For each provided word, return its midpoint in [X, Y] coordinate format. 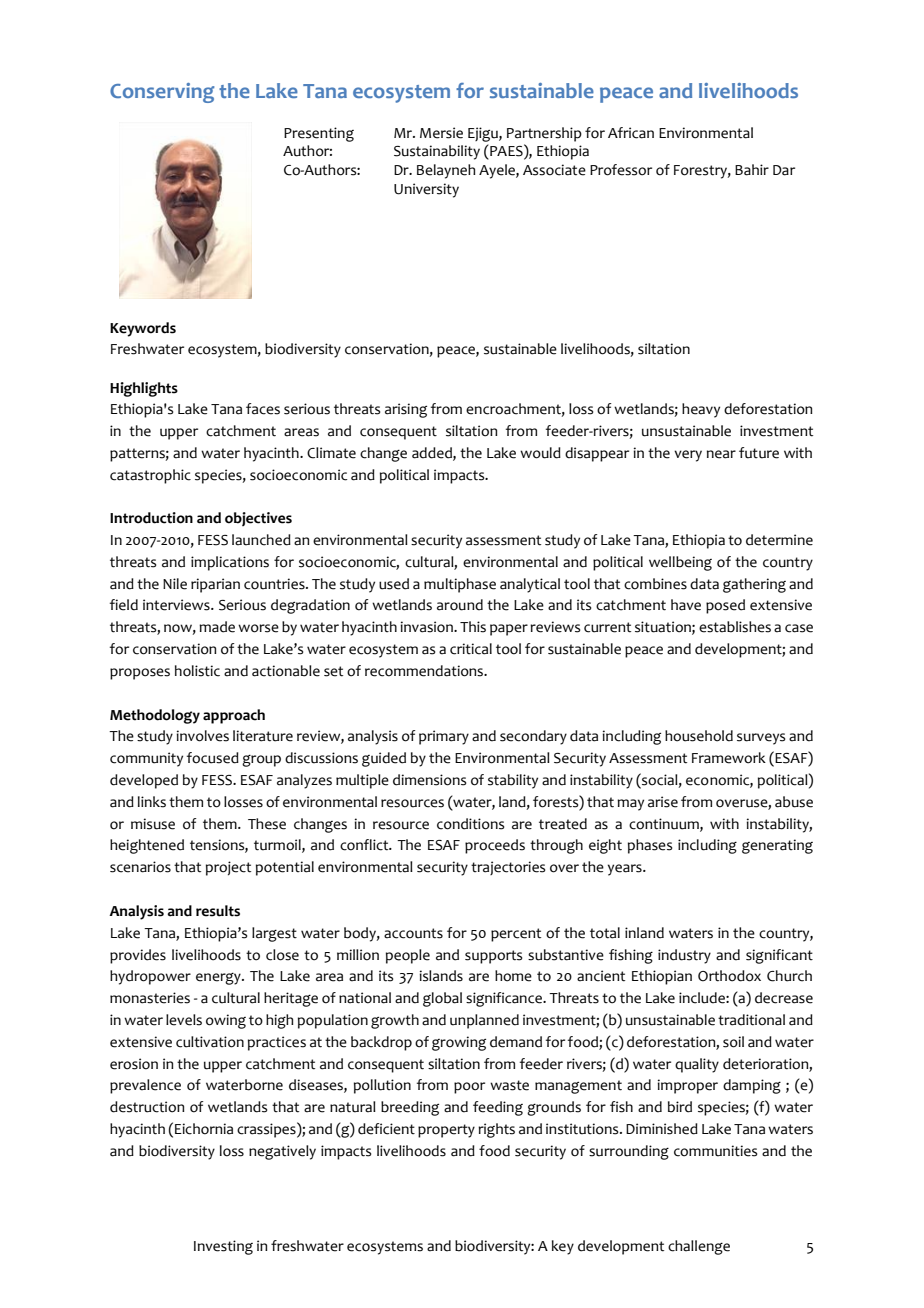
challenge [699, 1247]
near [721, 454]
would [540, 453]
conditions [470, 824]
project [228, 868]
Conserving [162, 93]
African [631, 133]
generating [777, 846]
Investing [223, 1247]
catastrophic [150, 476]
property [446, 1131]
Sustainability [437, 152]
